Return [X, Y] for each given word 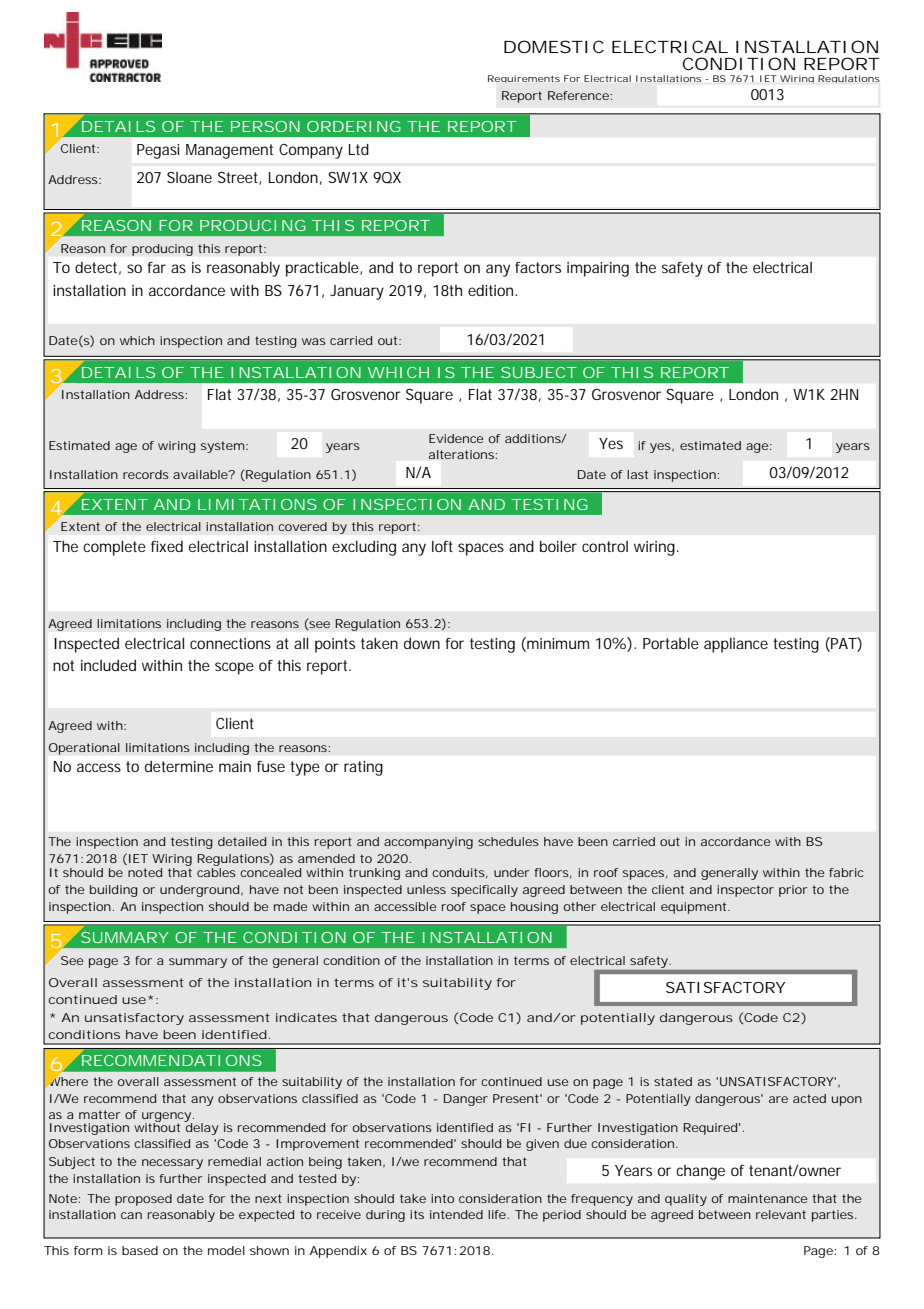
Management [229, 151]
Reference [578, 95]
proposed [143, 1200]
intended [456, 1214]
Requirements [524, 79]
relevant [781, 1214]
